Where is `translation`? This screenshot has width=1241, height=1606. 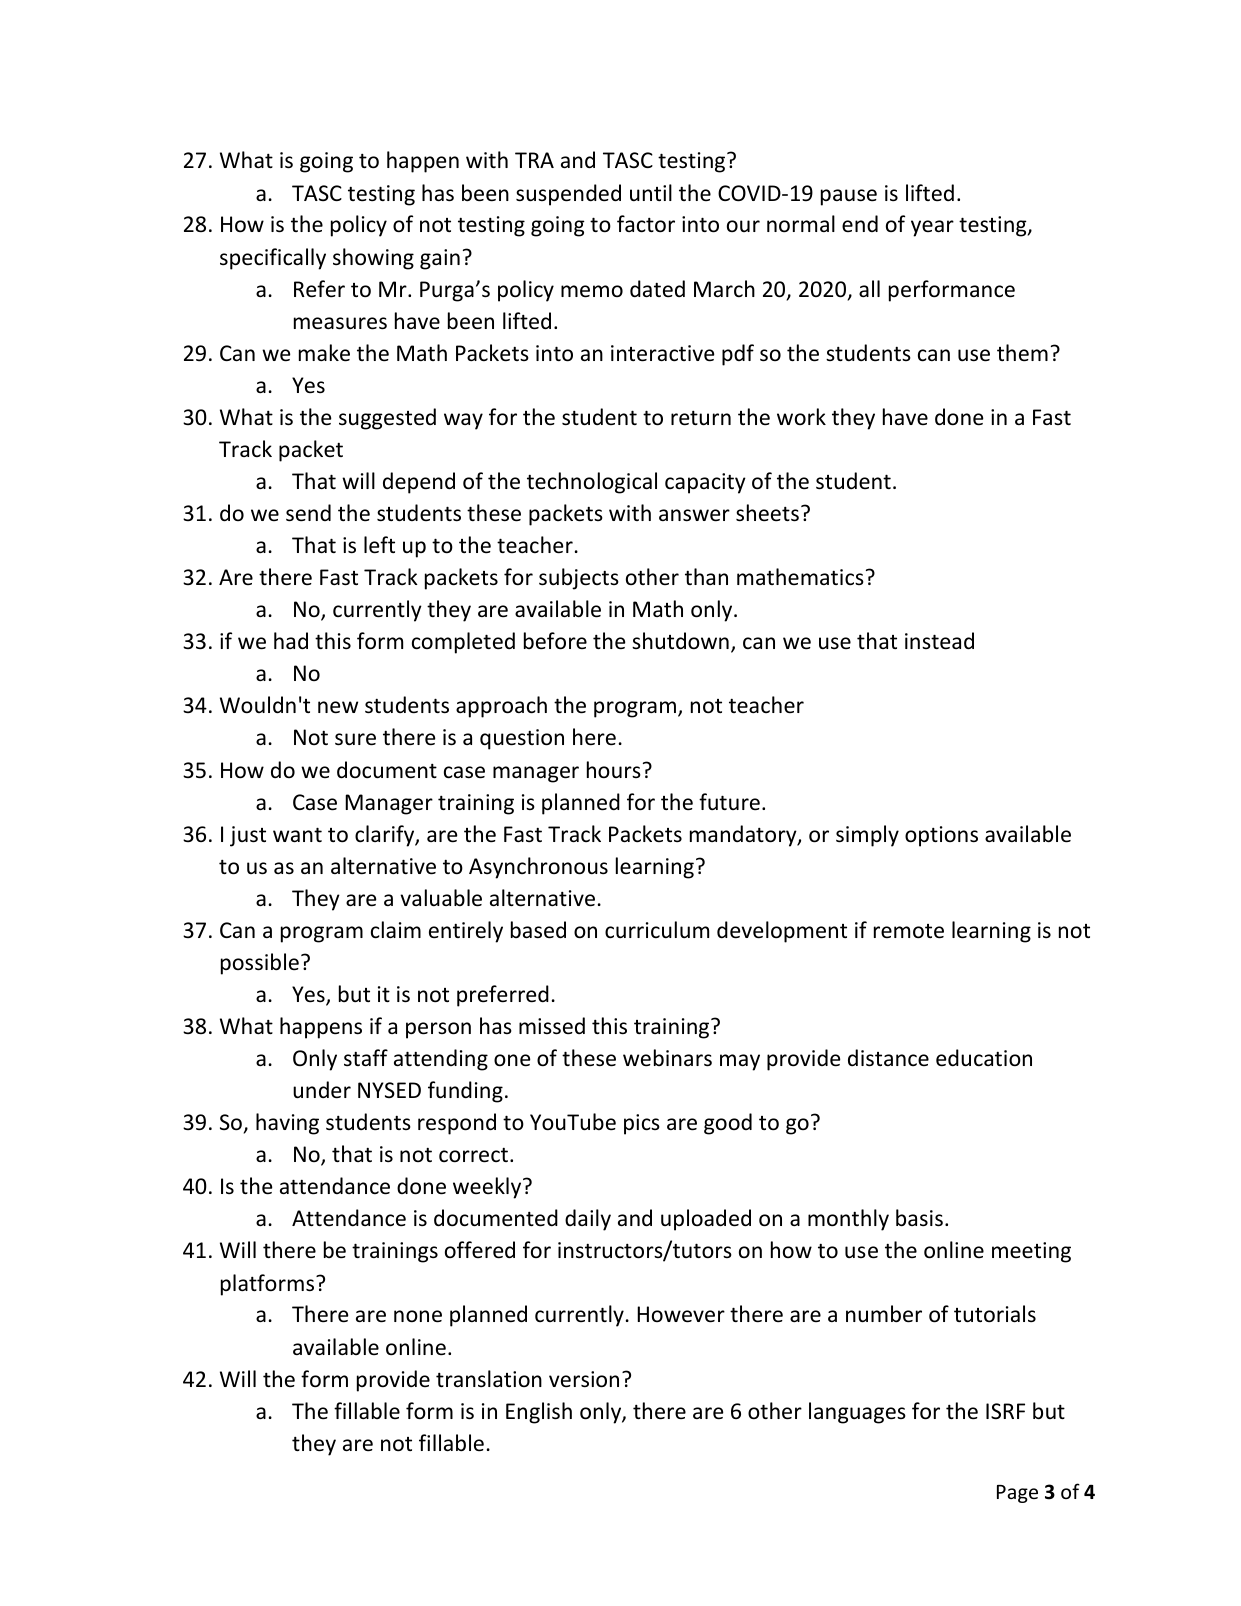
translation is located at coordinates (489, 1378).
